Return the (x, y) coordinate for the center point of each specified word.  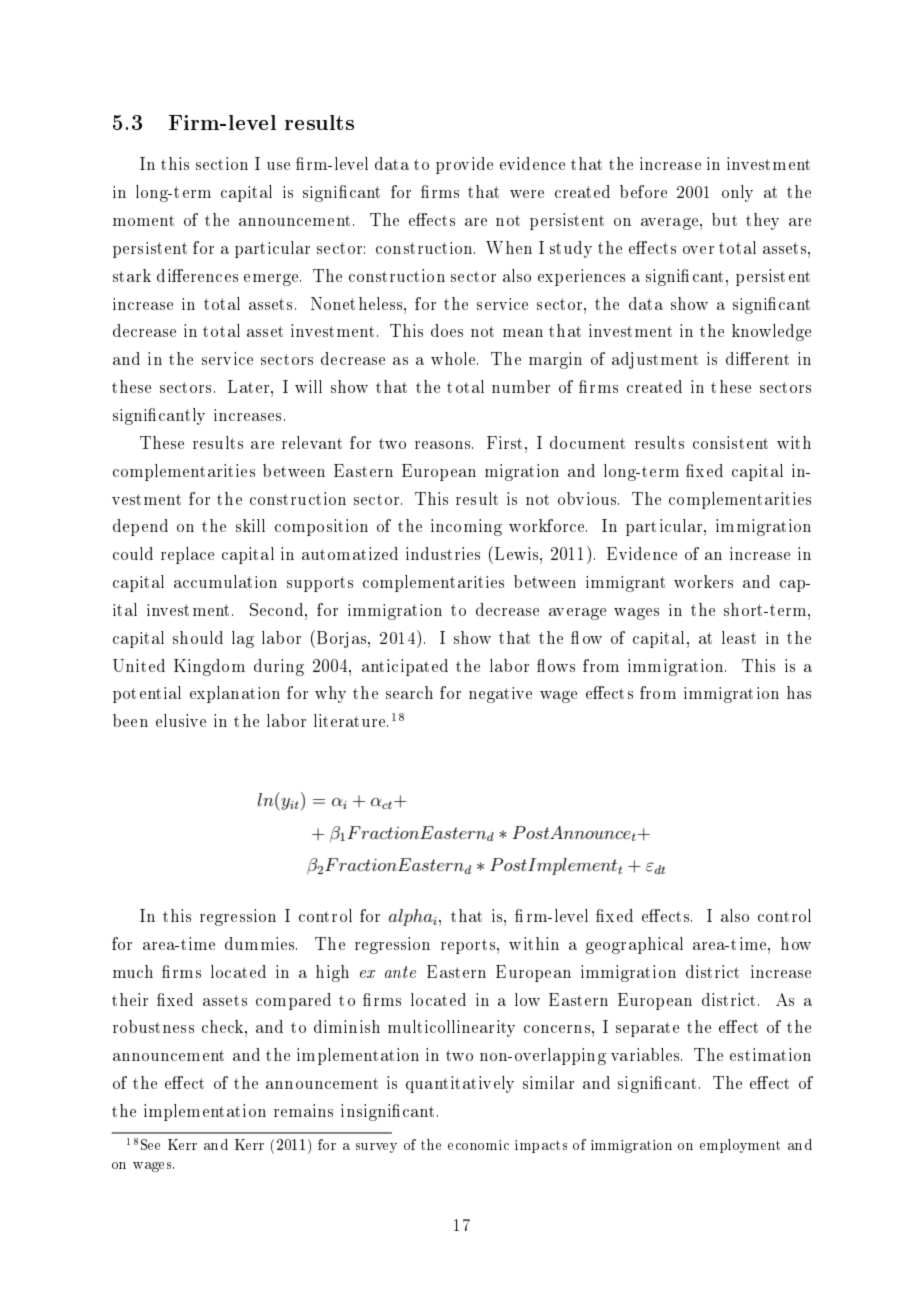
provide (464, 165)
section (222, 163)
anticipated (405, 667)
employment (740, 1146)
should (198, 637)
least (739, 637)
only (737, 193)
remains (303, 1110)
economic (478, 1145)
